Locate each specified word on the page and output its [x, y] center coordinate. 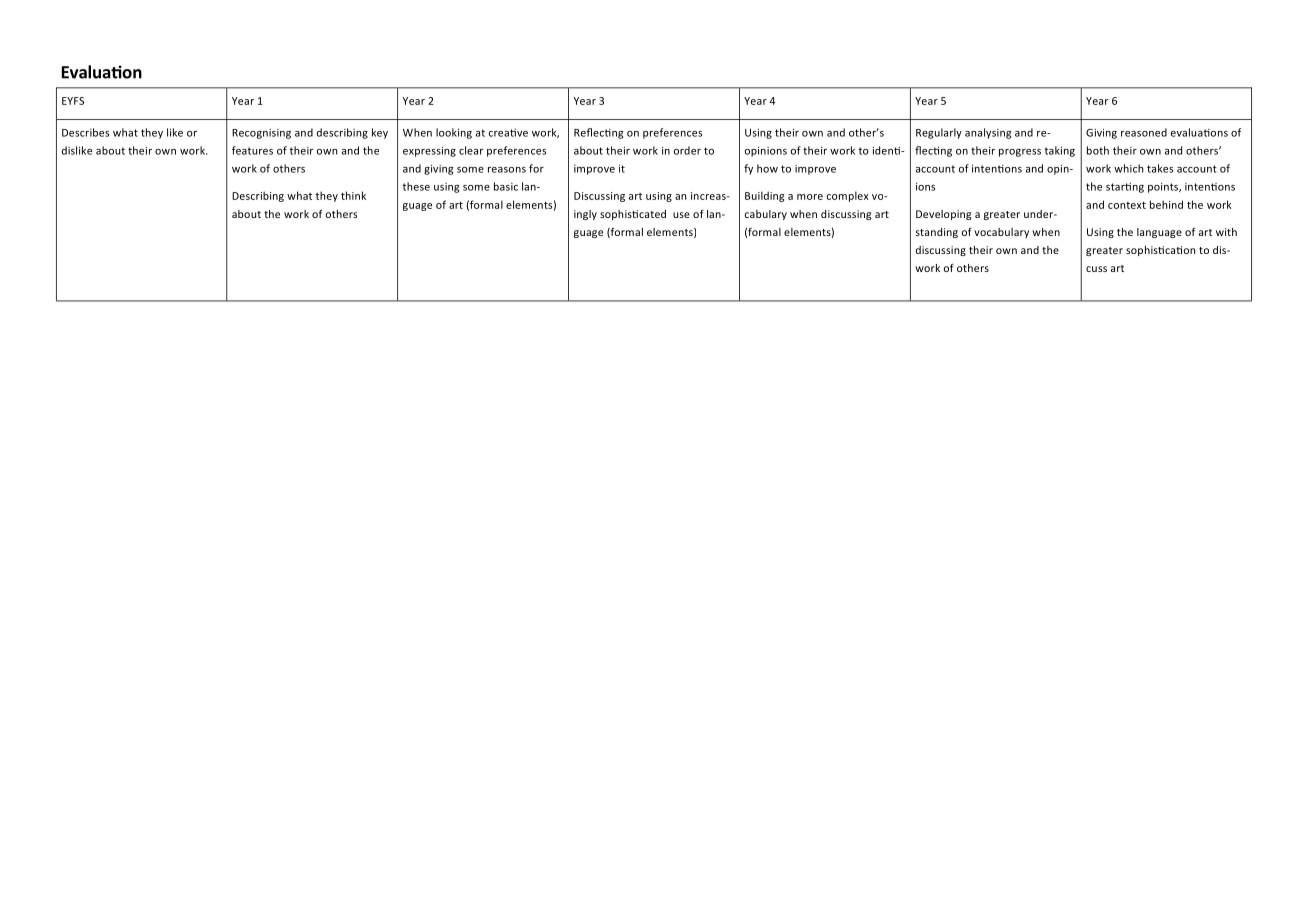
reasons [507, 170]
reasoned [1144, 132]
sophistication [1160, 251]
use [681, 215]
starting [1125, 188]
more [810, 197]
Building [765, 196]
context [1127, 205]
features [252, 150]
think [353, 195]
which [1128, 168]
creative [508, 133]
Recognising [261, 134]
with [1226, 232]
